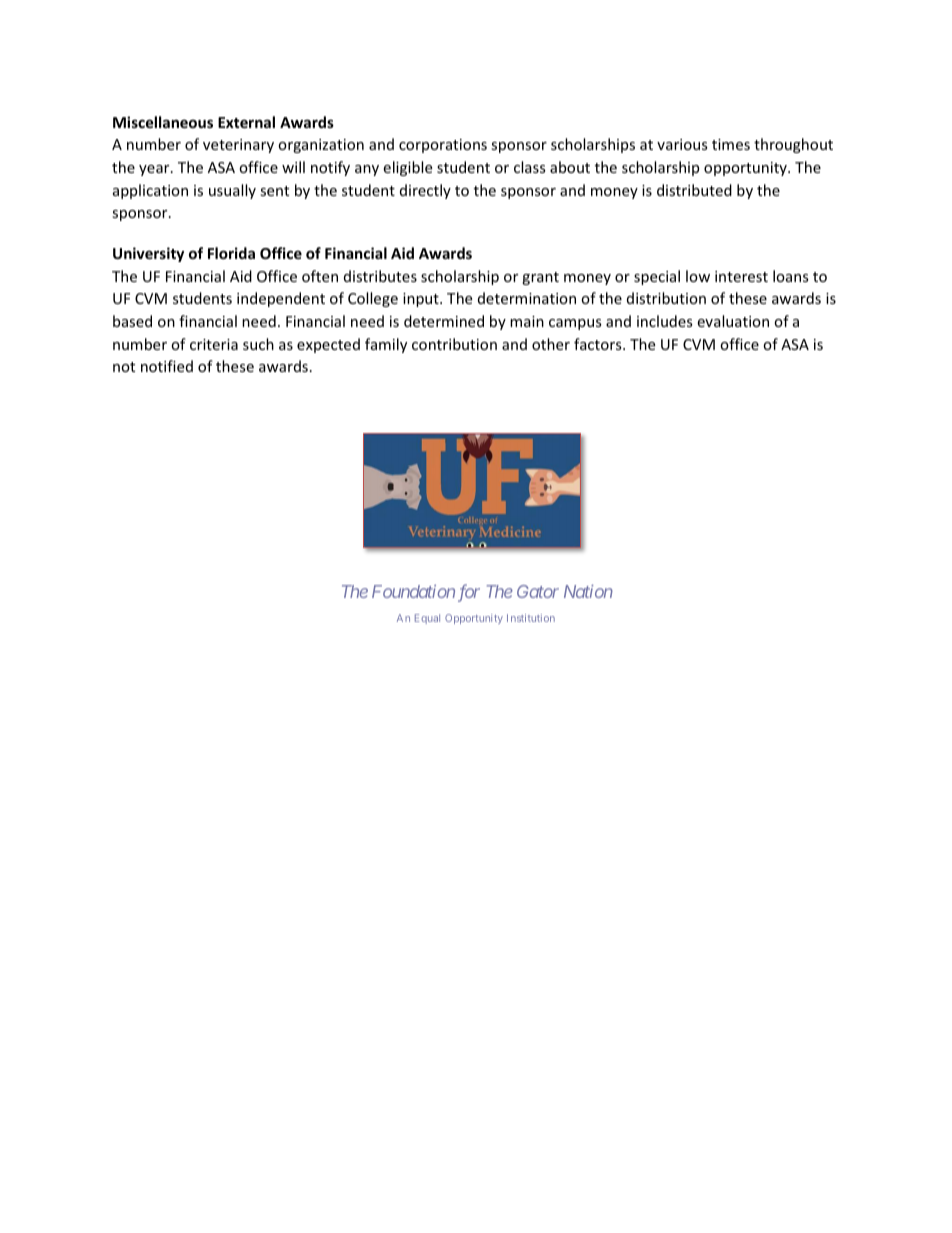 This document has height=1233, width=952. Describe the element at coordinates (599, 344) in the document. I see `factors` at that location.
